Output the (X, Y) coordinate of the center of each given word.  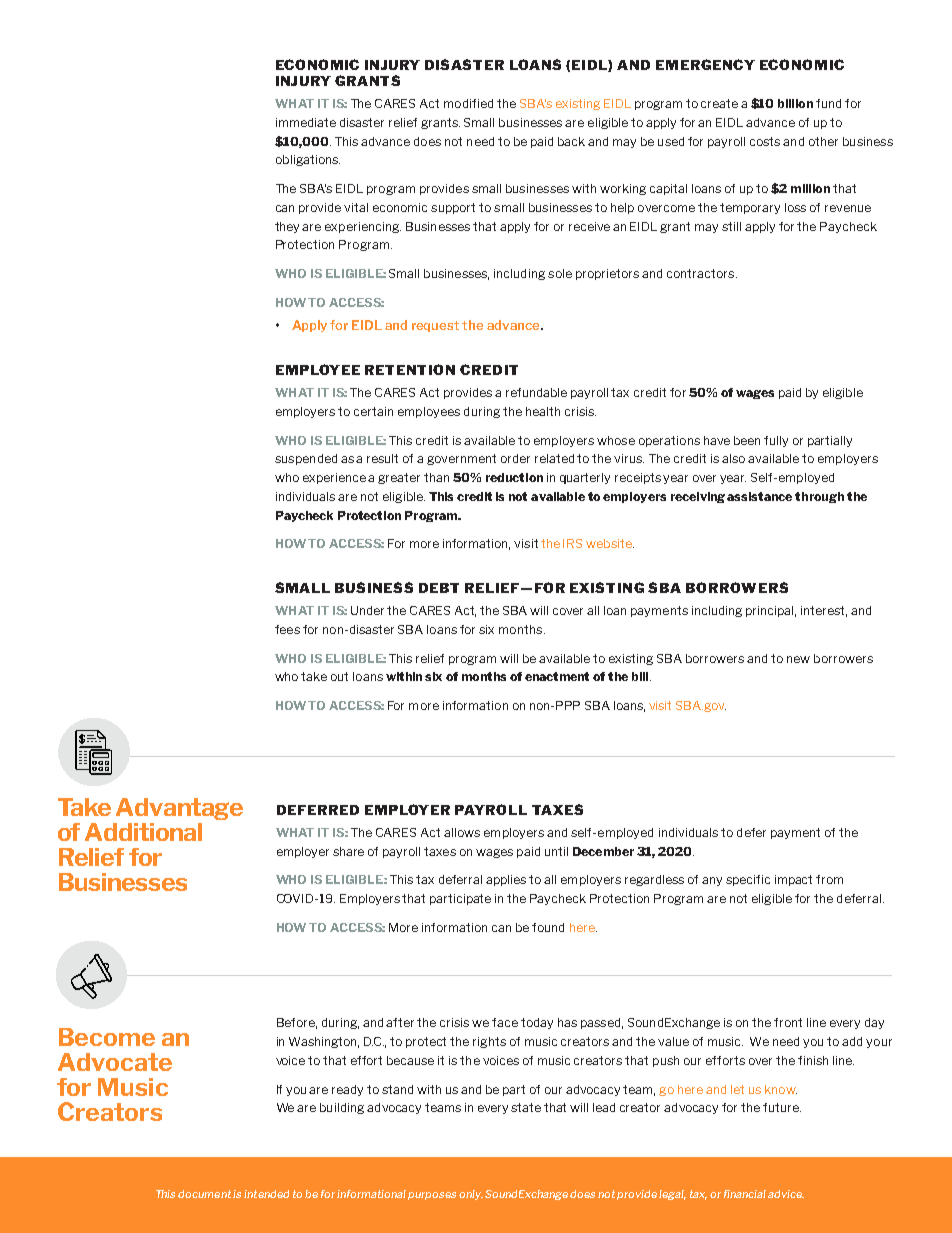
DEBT (439, 588)
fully (776, 441)
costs (765, 141)
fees (287, 629)
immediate (306, 122)
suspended (306, 459)
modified (468, 103)
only (471, 1195)
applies (506, 880)
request (435, 326)
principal (771, 611)
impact (793, 880)
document (204, 1194)
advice (786, 1194)
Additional (143, 832)
